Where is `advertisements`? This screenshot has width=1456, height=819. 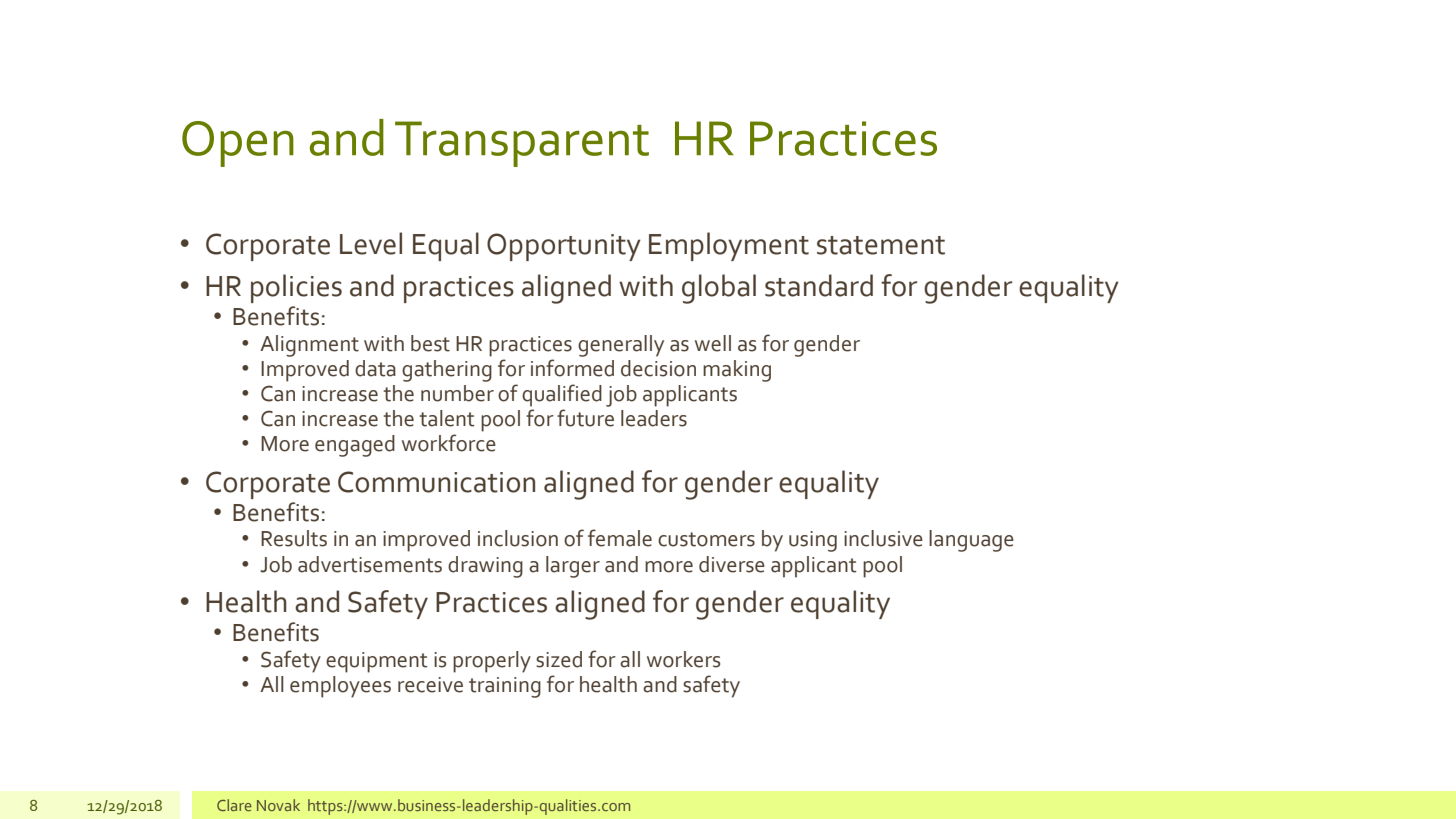
advertisements is located at coordinates (370, 564).
